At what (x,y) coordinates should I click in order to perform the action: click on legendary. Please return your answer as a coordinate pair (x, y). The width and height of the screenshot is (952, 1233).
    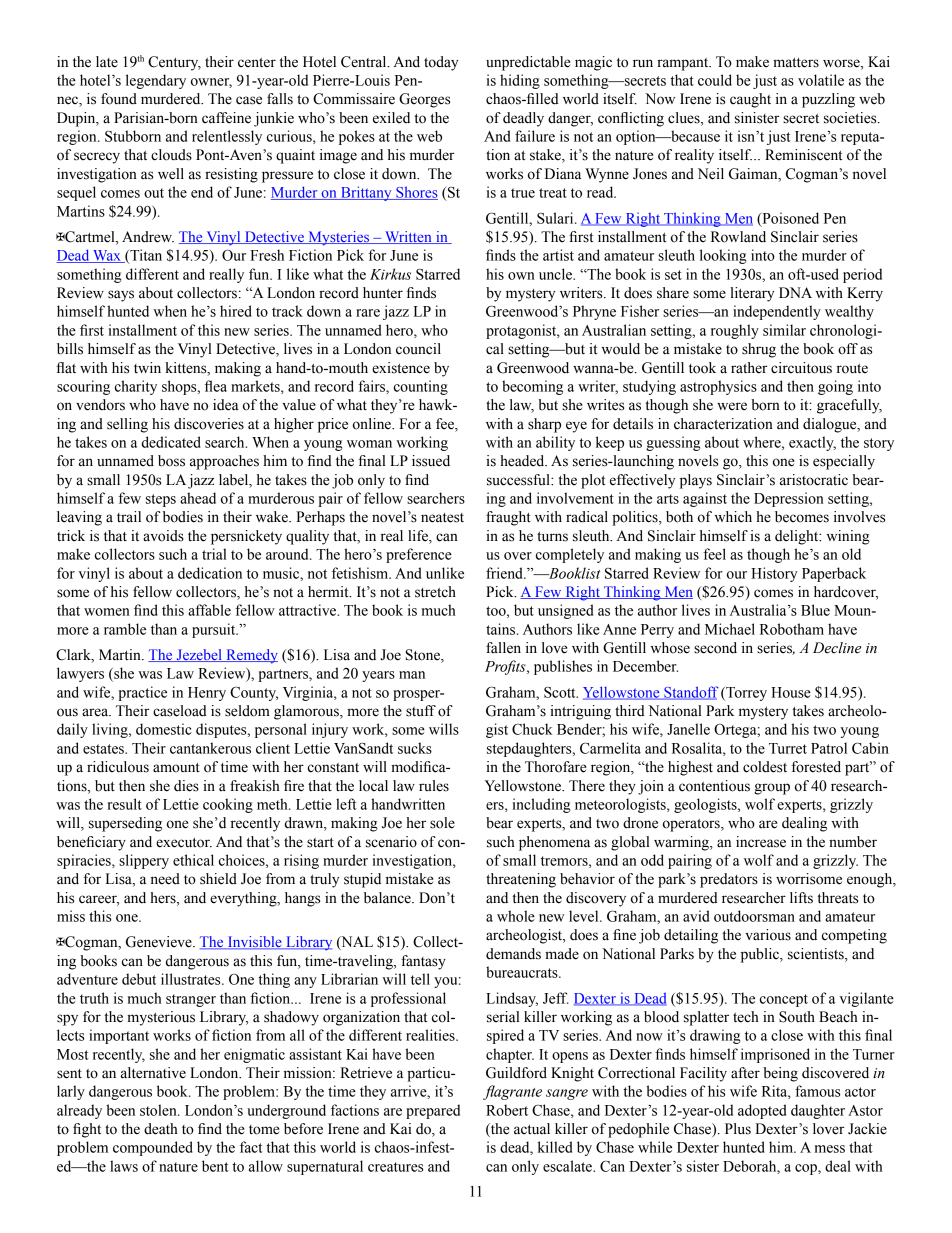
    Looking at the image, I should click on (156, 81).
